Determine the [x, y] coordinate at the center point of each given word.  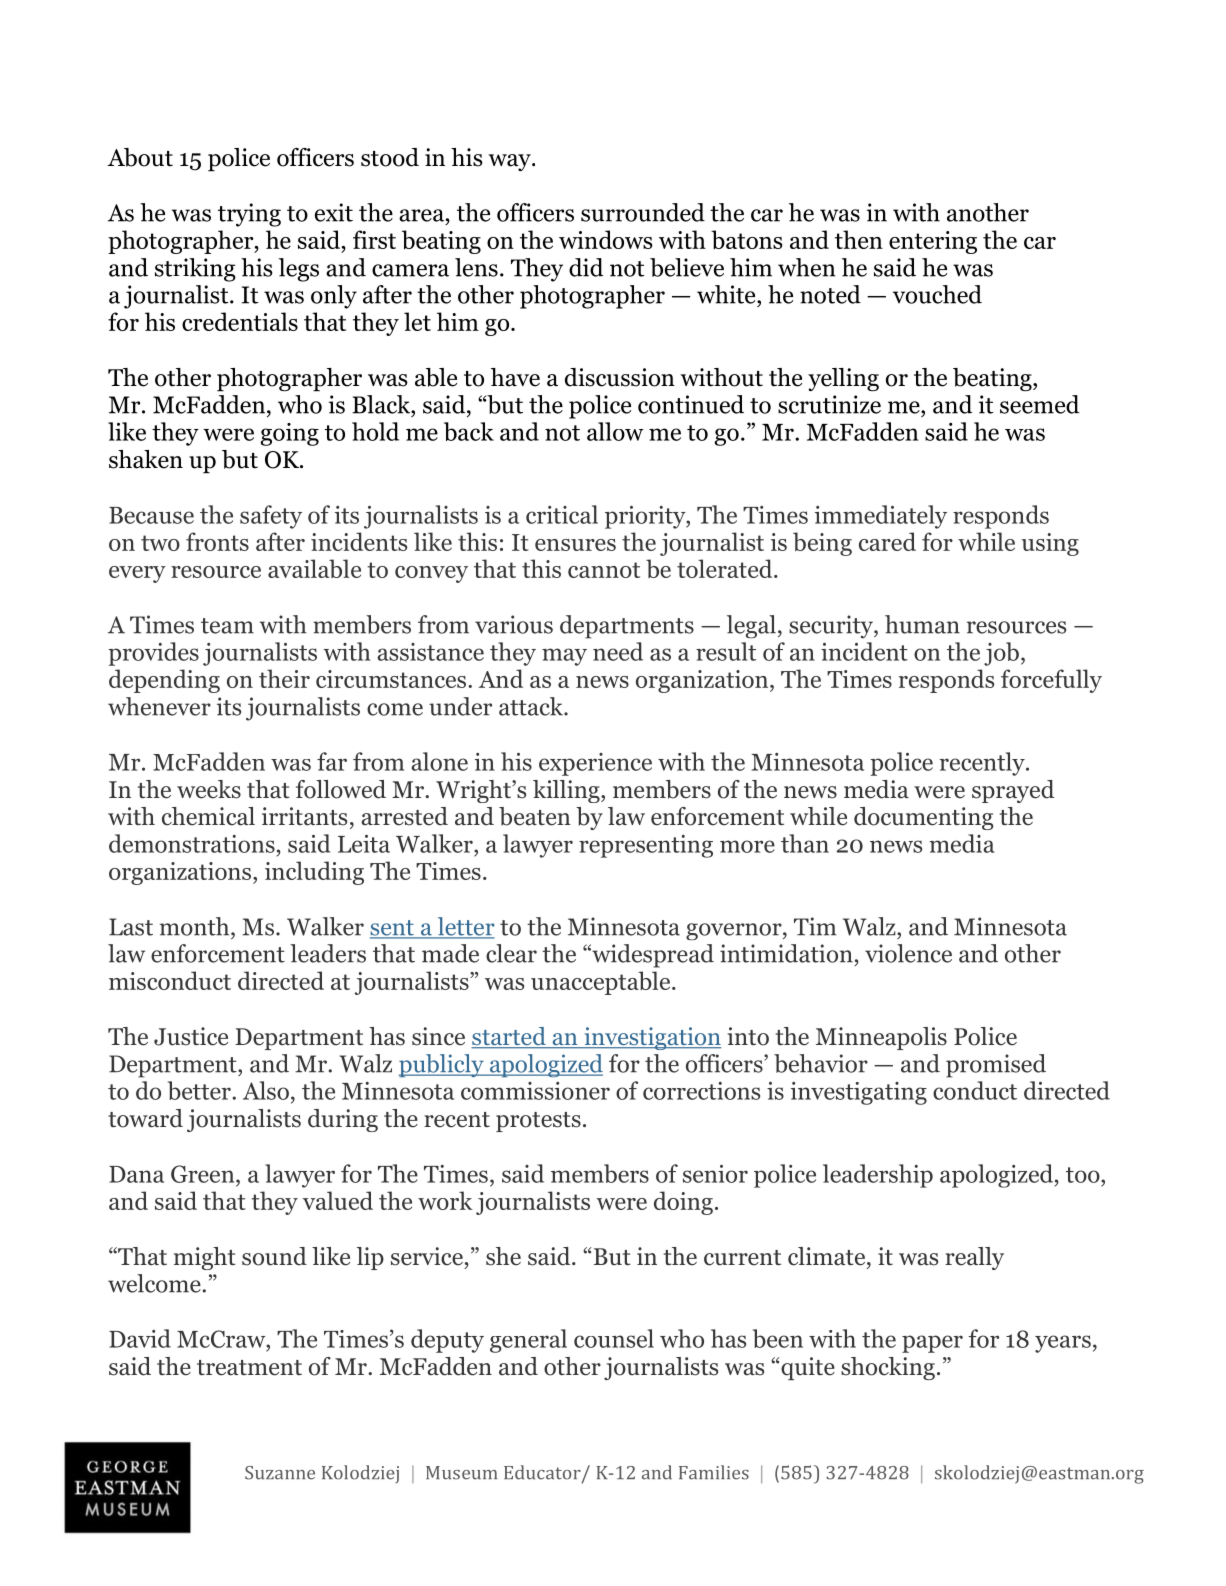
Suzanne [280, 1473]
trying [249, 215]
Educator [543, 1473]
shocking [888, 1368]
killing [567, 791]
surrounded [643, 212]
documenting [924, 818]
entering [933, 242]
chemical [208, 816]
